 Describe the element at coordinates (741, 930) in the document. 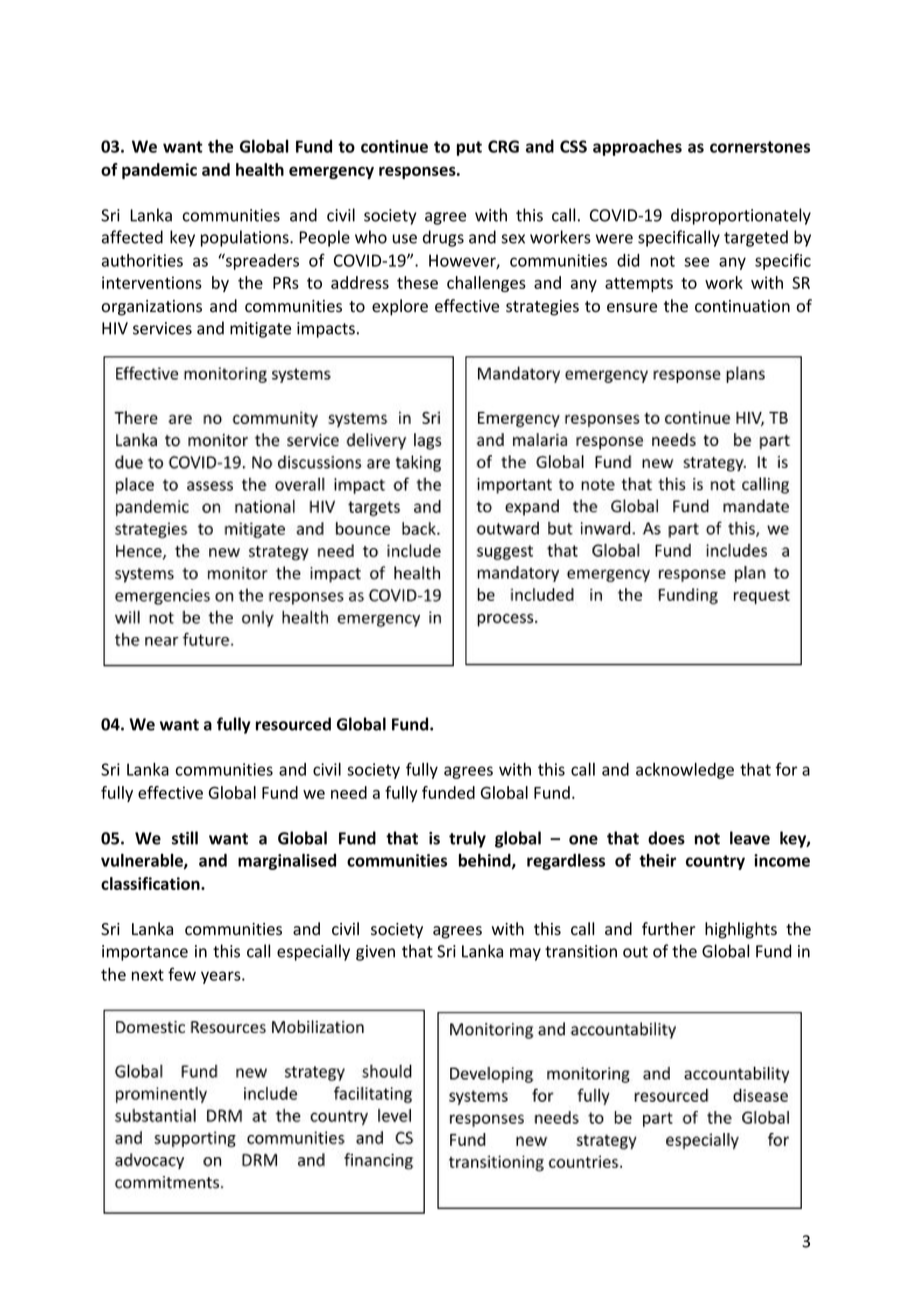

I see `highlights` at that location.
